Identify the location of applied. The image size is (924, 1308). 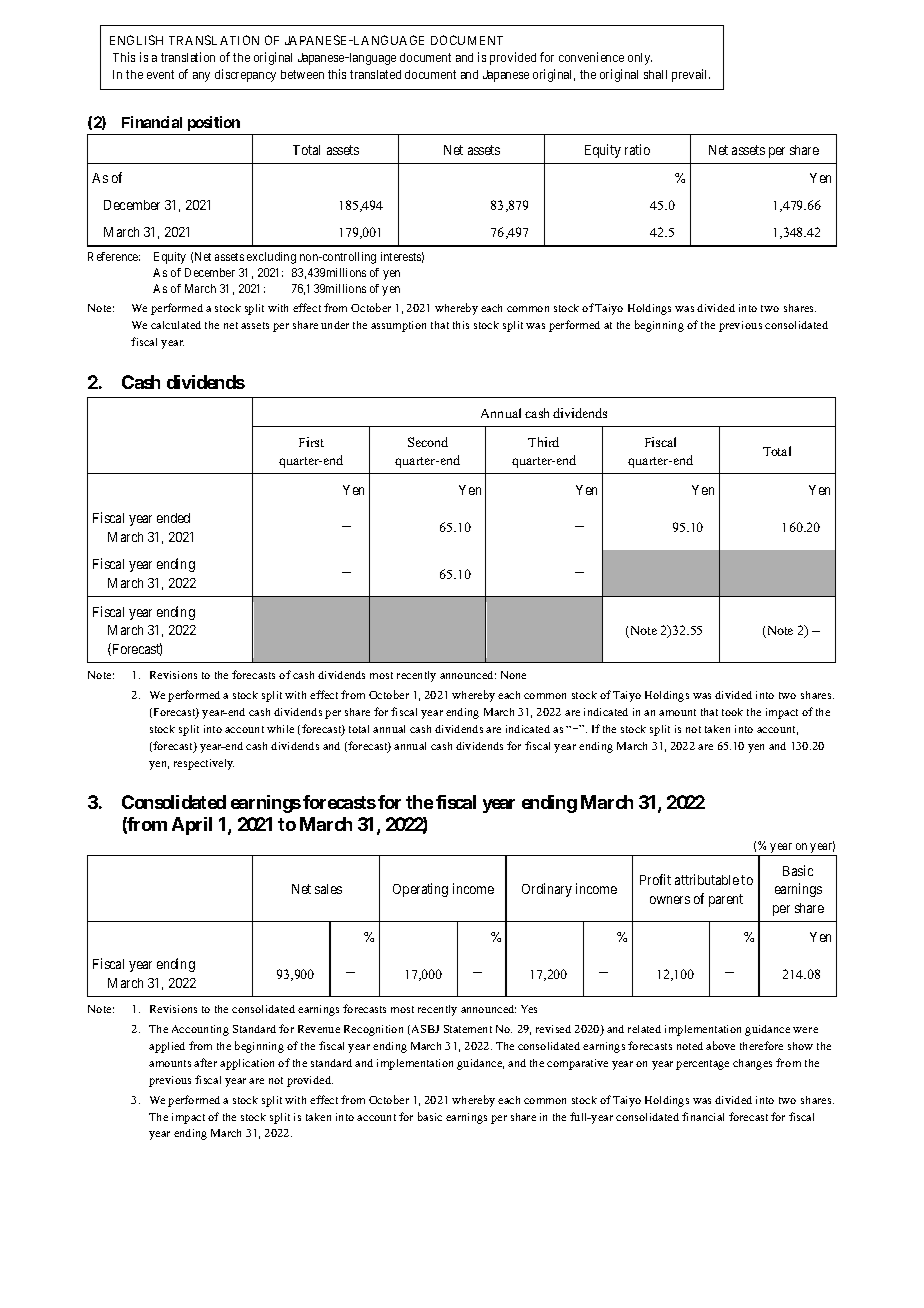
(167, 1047).
